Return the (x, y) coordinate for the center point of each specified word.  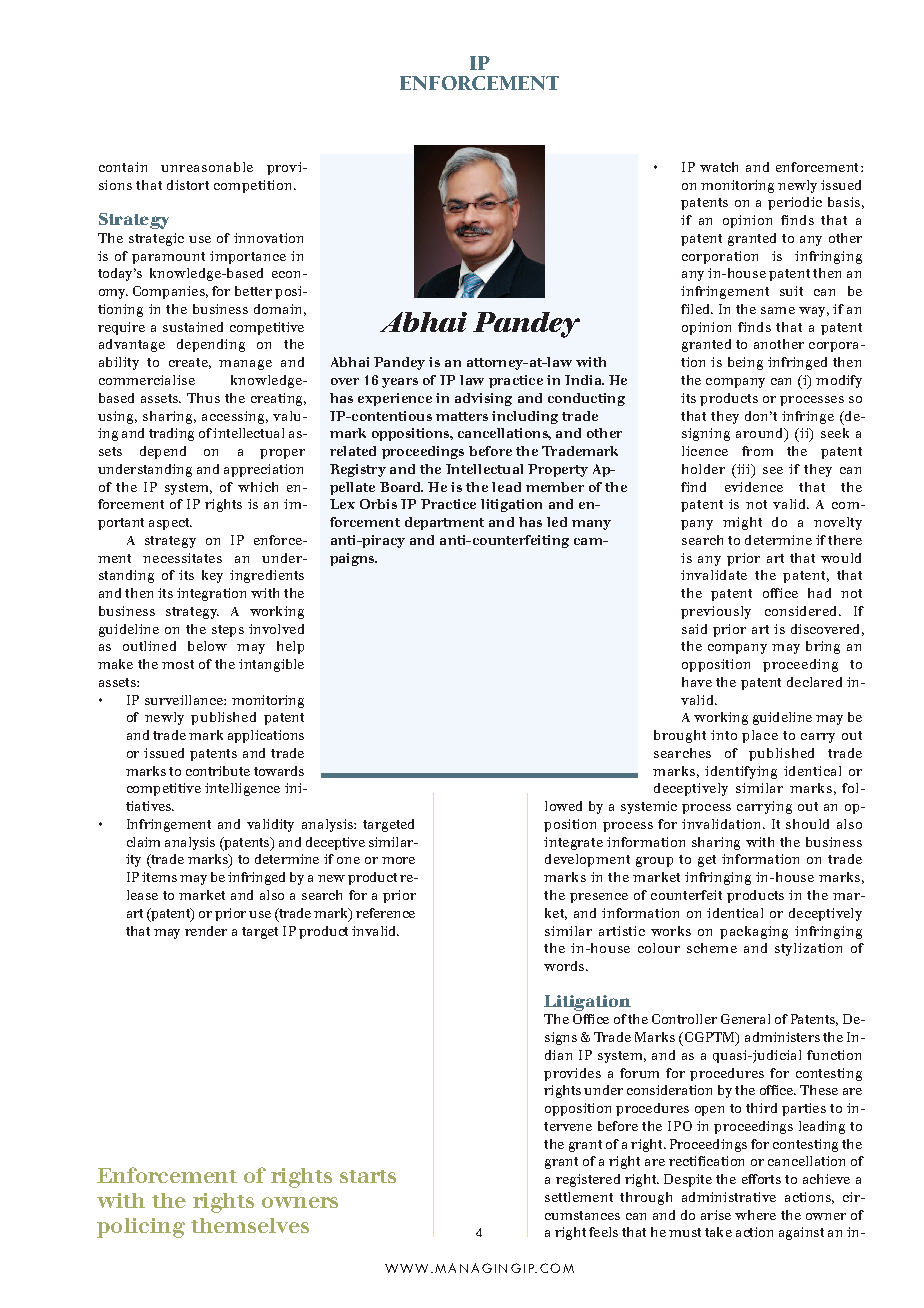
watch (719, 167)
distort (188, 185)
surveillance (185, 700)
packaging (754, 932)
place (760, 736)
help (290, 647)
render (206, 931)
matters (462, 416)
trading (171, 434)
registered (588, 1180)
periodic (795, 203)
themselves (250, 1225)
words (564, 966)
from (757, 451)
